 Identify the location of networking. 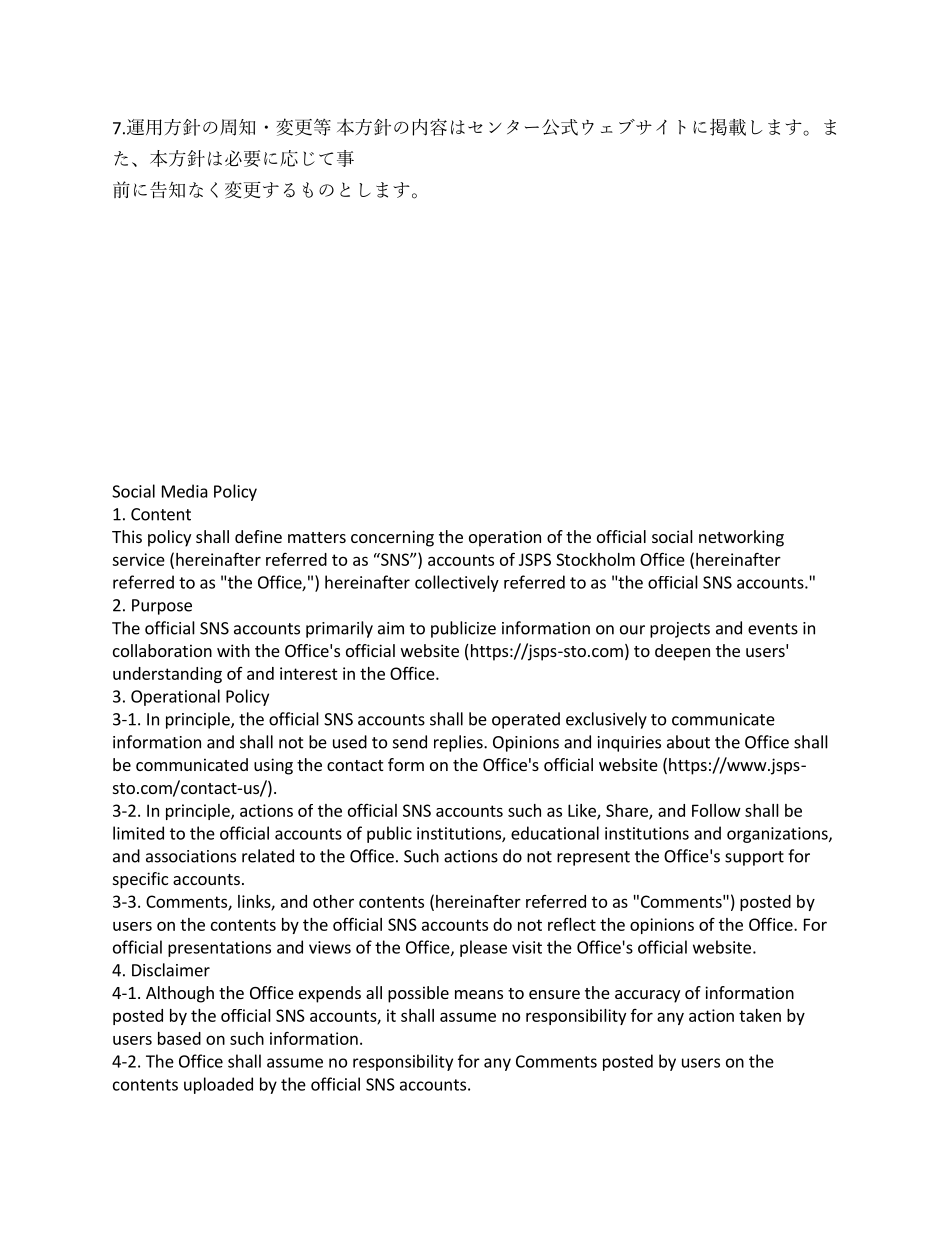
(741, 538).
